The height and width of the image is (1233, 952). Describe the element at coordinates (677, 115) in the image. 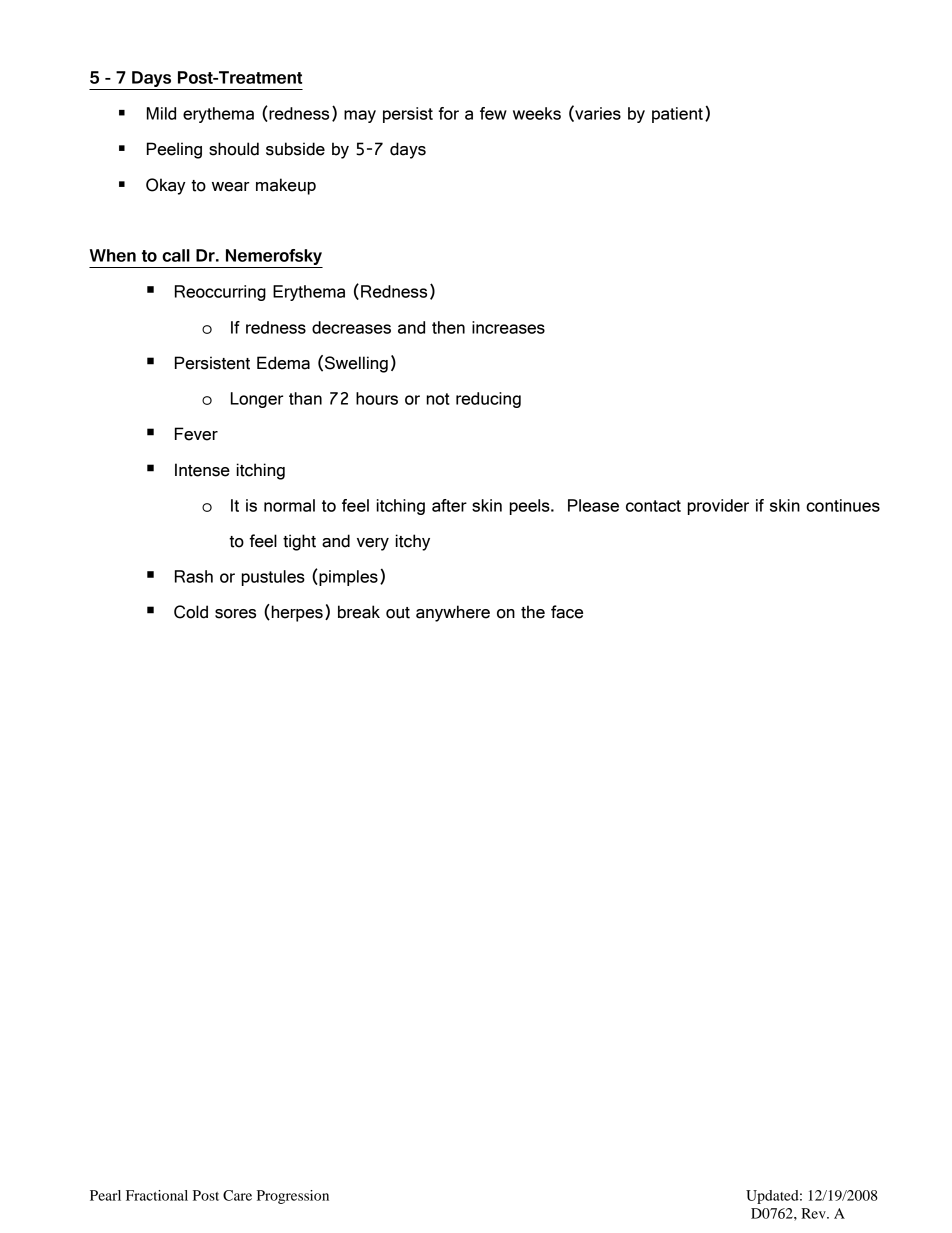

I see `patient` at that location.
